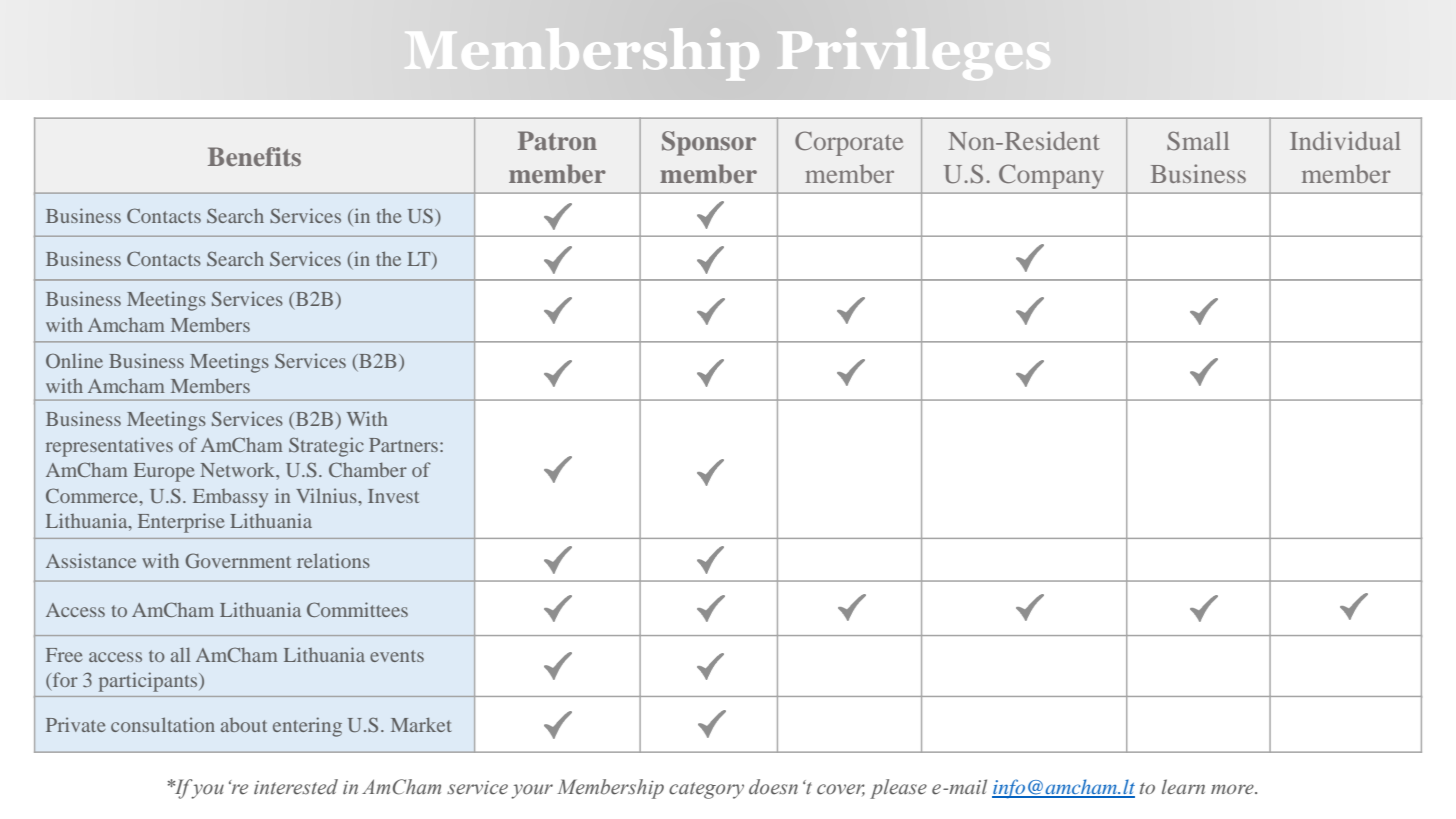 This screenshot has width=1456, height=819. I want to click on learn, so click(1183, 786).
